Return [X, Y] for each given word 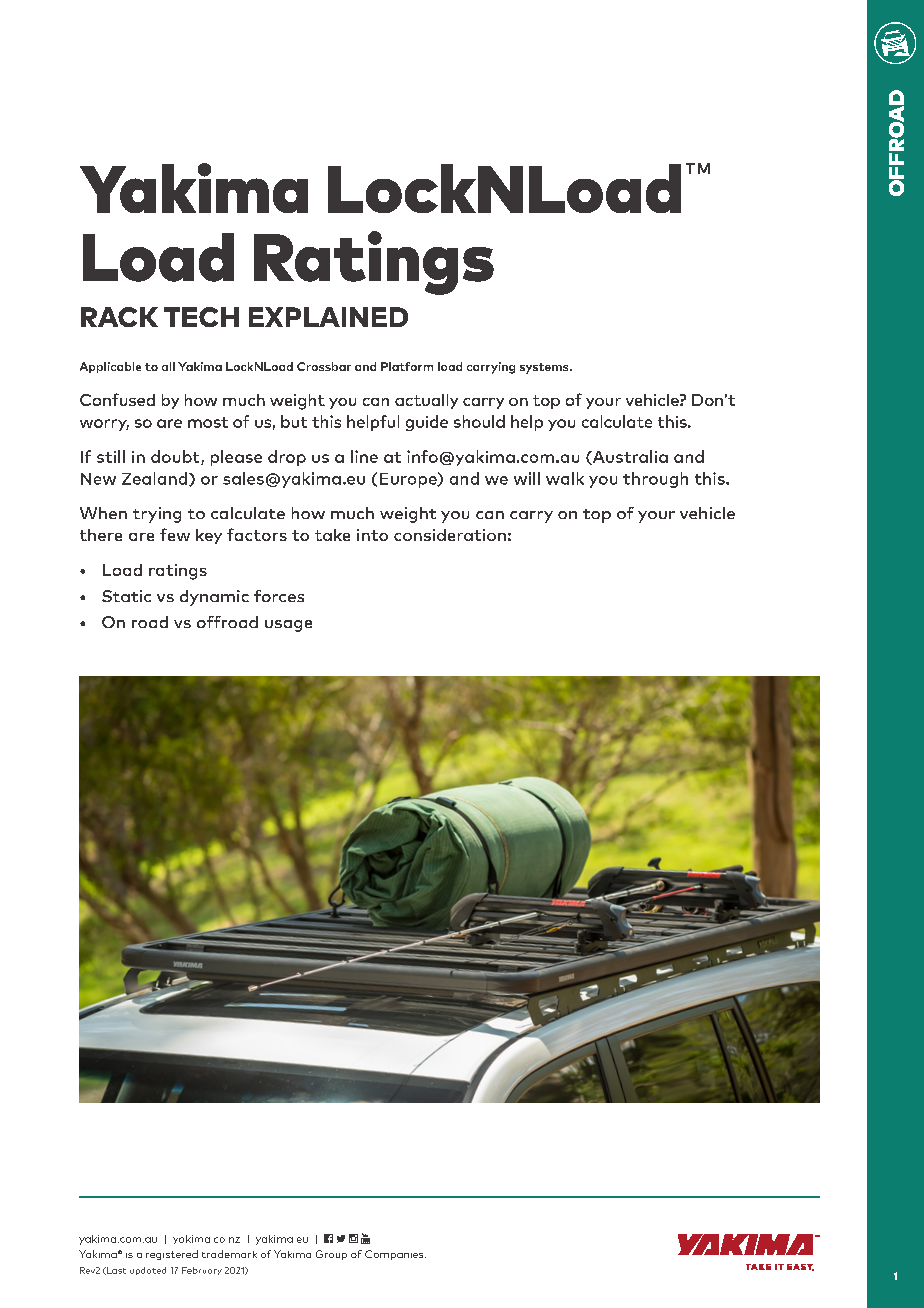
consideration [450, 535]
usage [288, 626]
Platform [407, 366]
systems [545, 368]
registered [172, 1255]
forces [279, 596]
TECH [201, 317]
